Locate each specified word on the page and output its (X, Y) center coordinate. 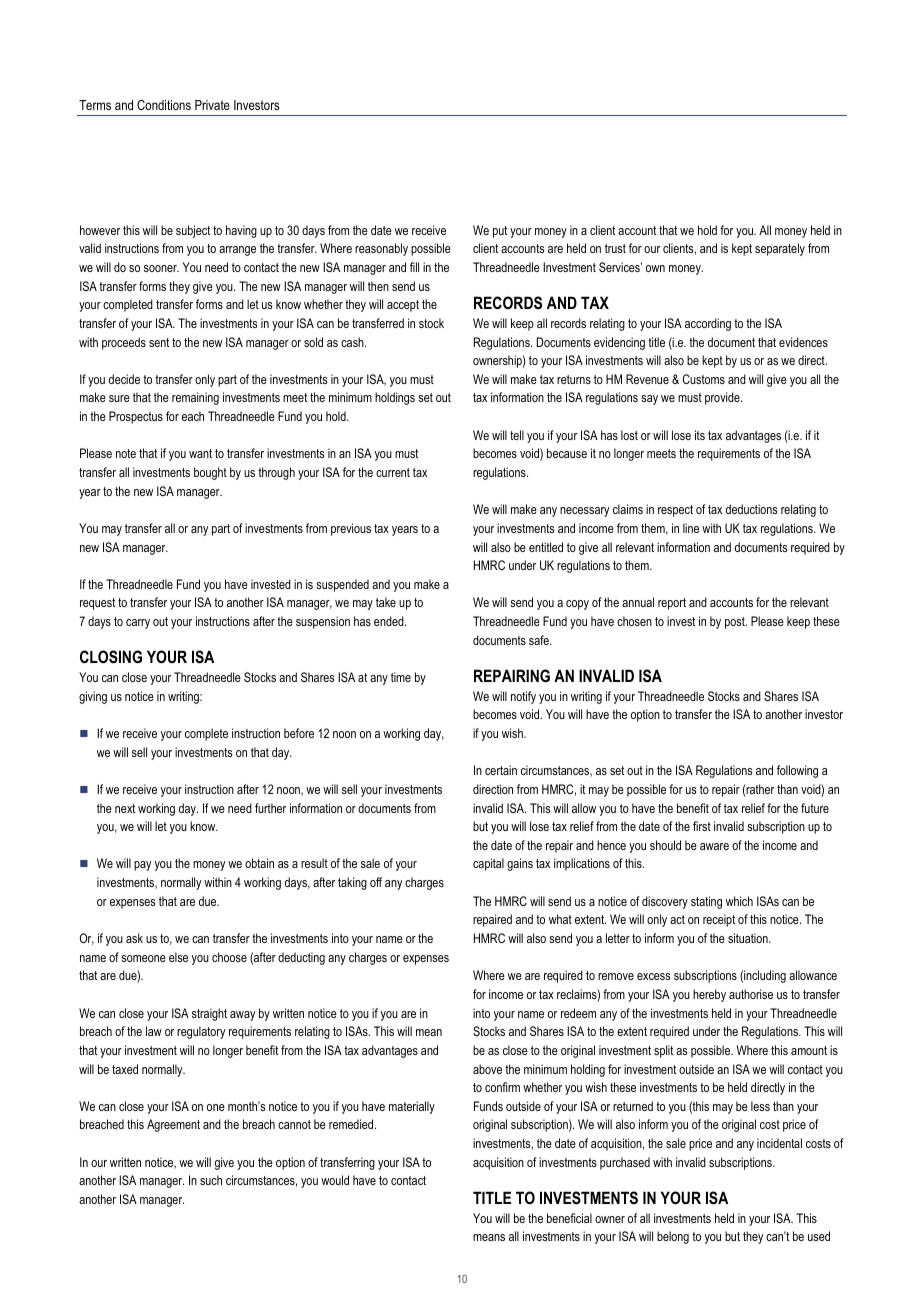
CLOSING (111, 657)
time (401, 677)
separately (780, 249)
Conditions (164, 105)
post (736, 623)
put (500, 232)
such (211, 1180)
